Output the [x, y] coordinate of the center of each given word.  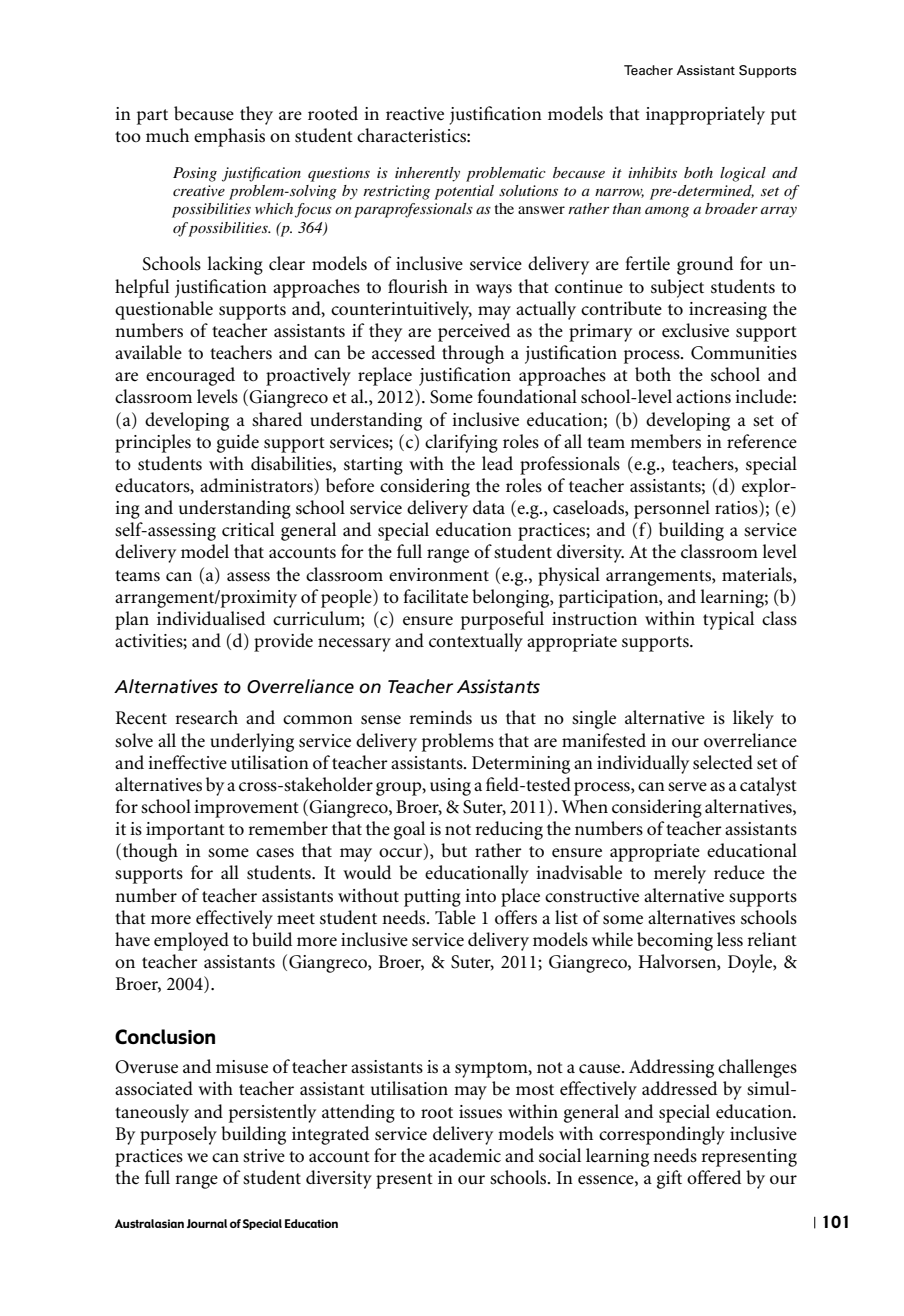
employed [191, 941]
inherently [427, 174]
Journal [207, 1223]
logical [743, 174]
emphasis [229, 137]
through [473, 354]
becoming [675, 941]
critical [248, 529]
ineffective [187, 762]
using [450, 787]
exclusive [695, 330]
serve [687, 787]
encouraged [190, 376]
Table [455, 917]
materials [758, 574]
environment [439, 575]
